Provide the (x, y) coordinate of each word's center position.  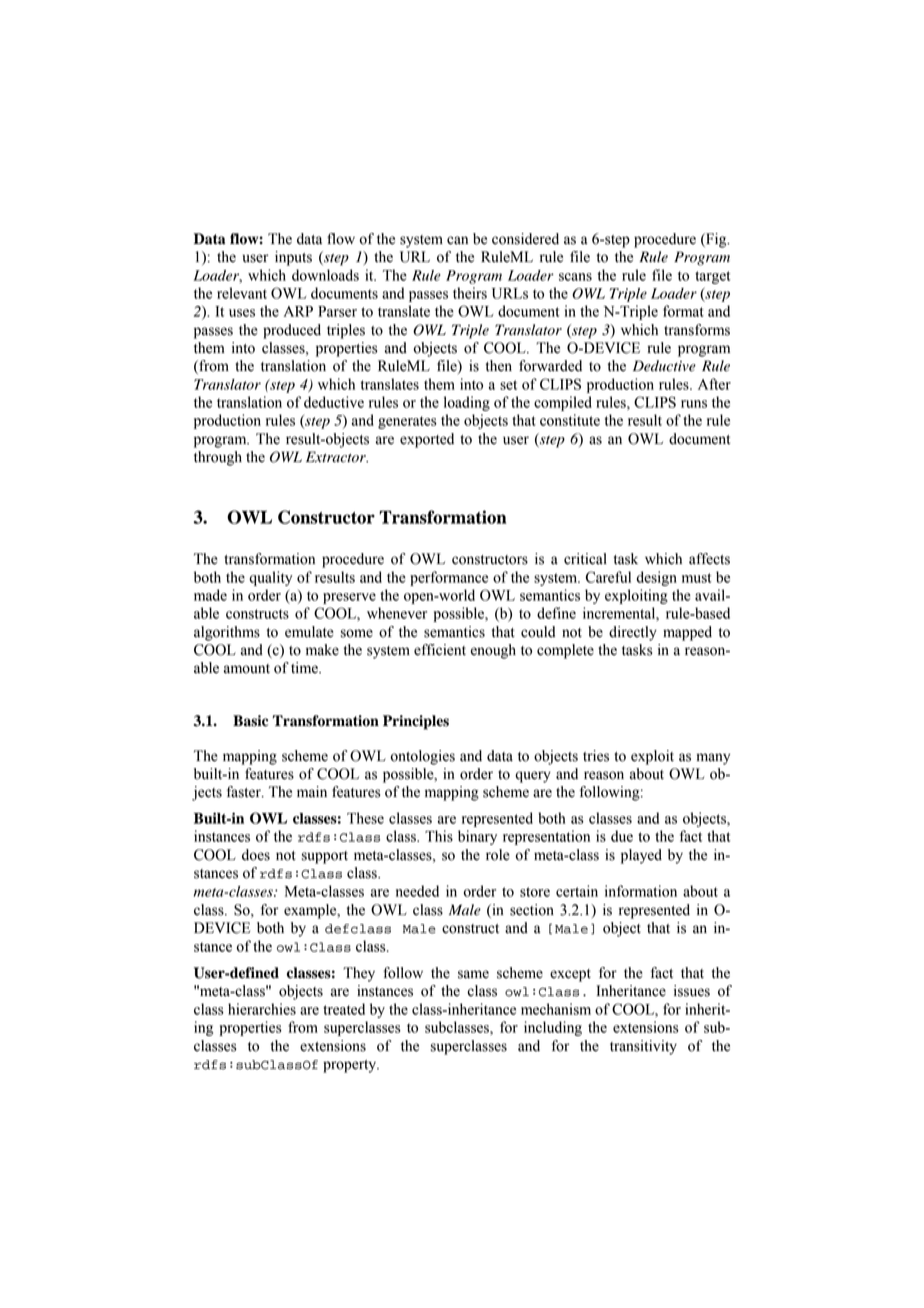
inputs (293, 258)
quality (270, 578)
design (656, 578)
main (312, 792)
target (713, 277)
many (713, 759)
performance (449, 578)
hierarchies (262, 1009)
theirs (470, 293)
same (473, 974)
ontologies (422, 757)
